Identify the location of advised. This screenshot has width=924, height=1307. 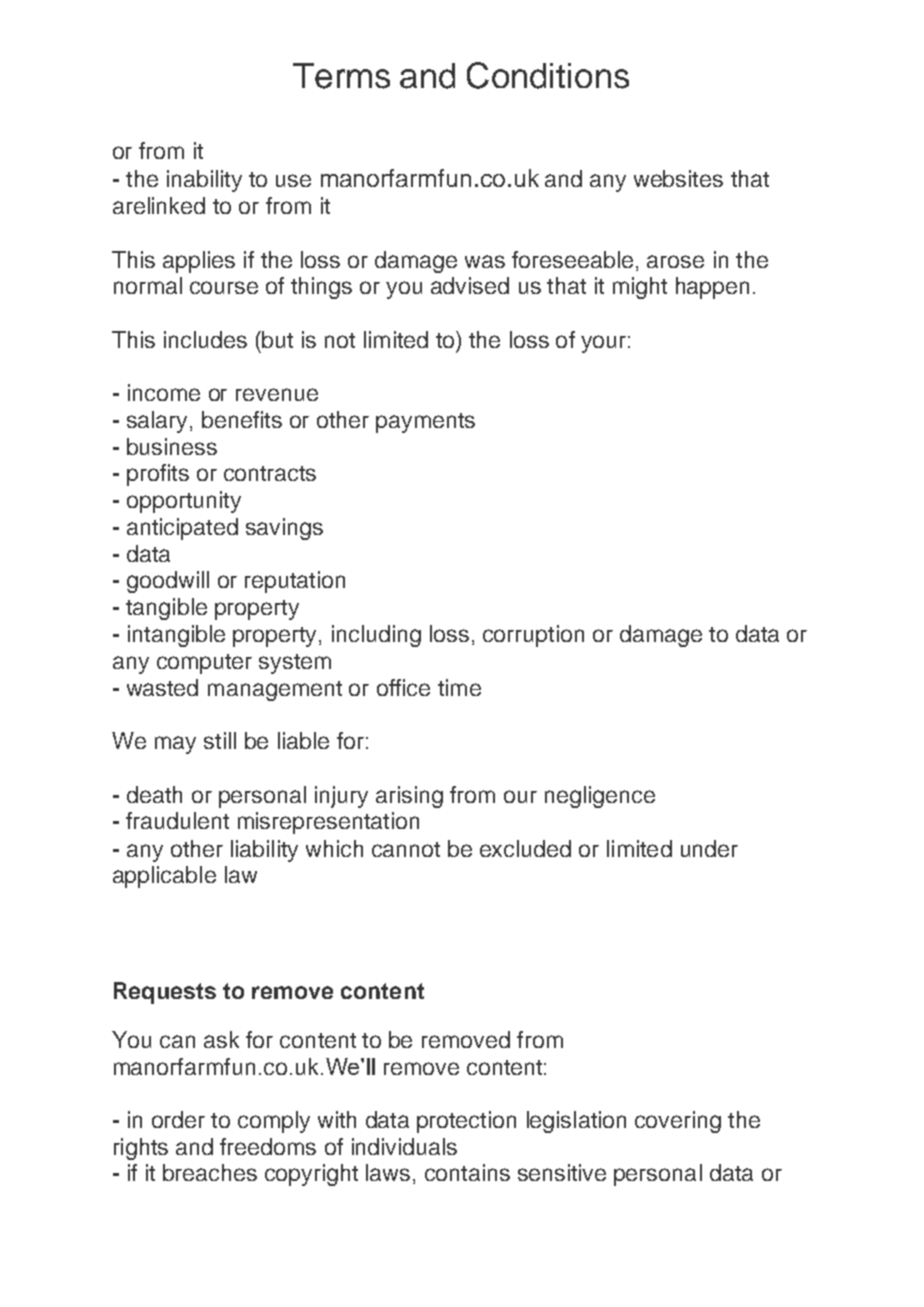
(470, 285).
